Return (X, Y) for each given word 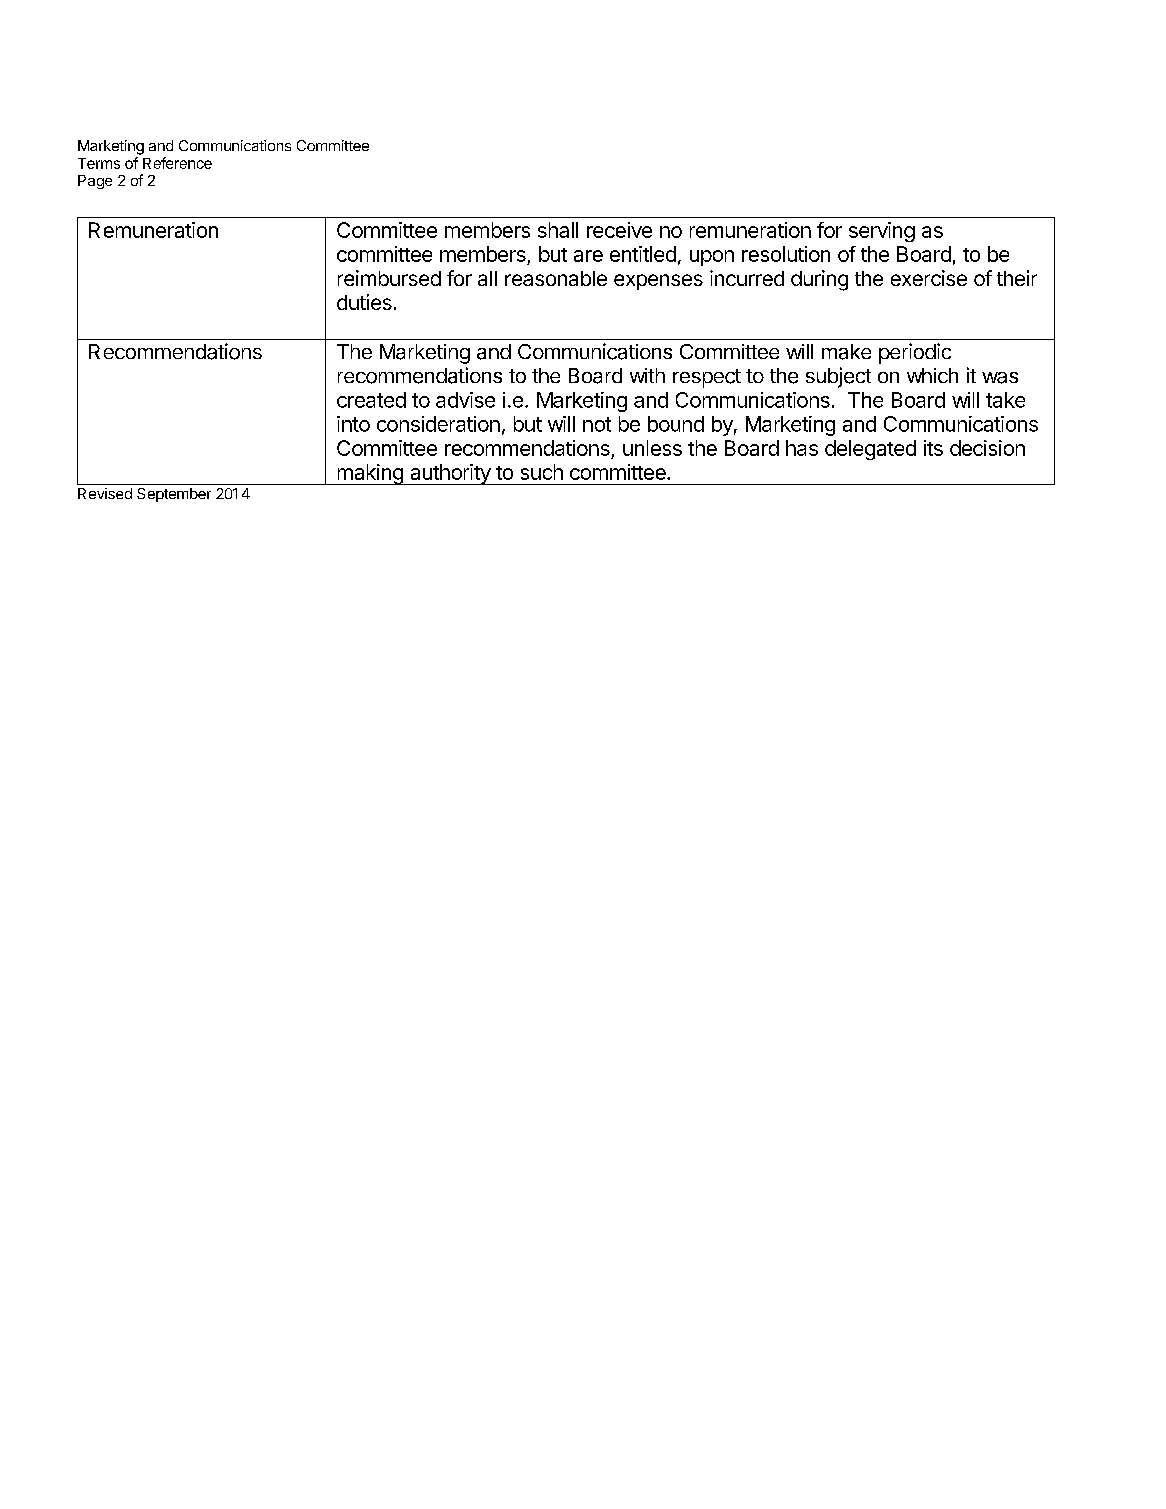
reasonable (556, 278)
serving (882, 232)
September (174, 495)
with (647, 375)
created (371, 400)
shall (558, 230)
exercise (929, 278)
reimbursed (389, 278)
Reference (177, 163)
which (932, 375)
